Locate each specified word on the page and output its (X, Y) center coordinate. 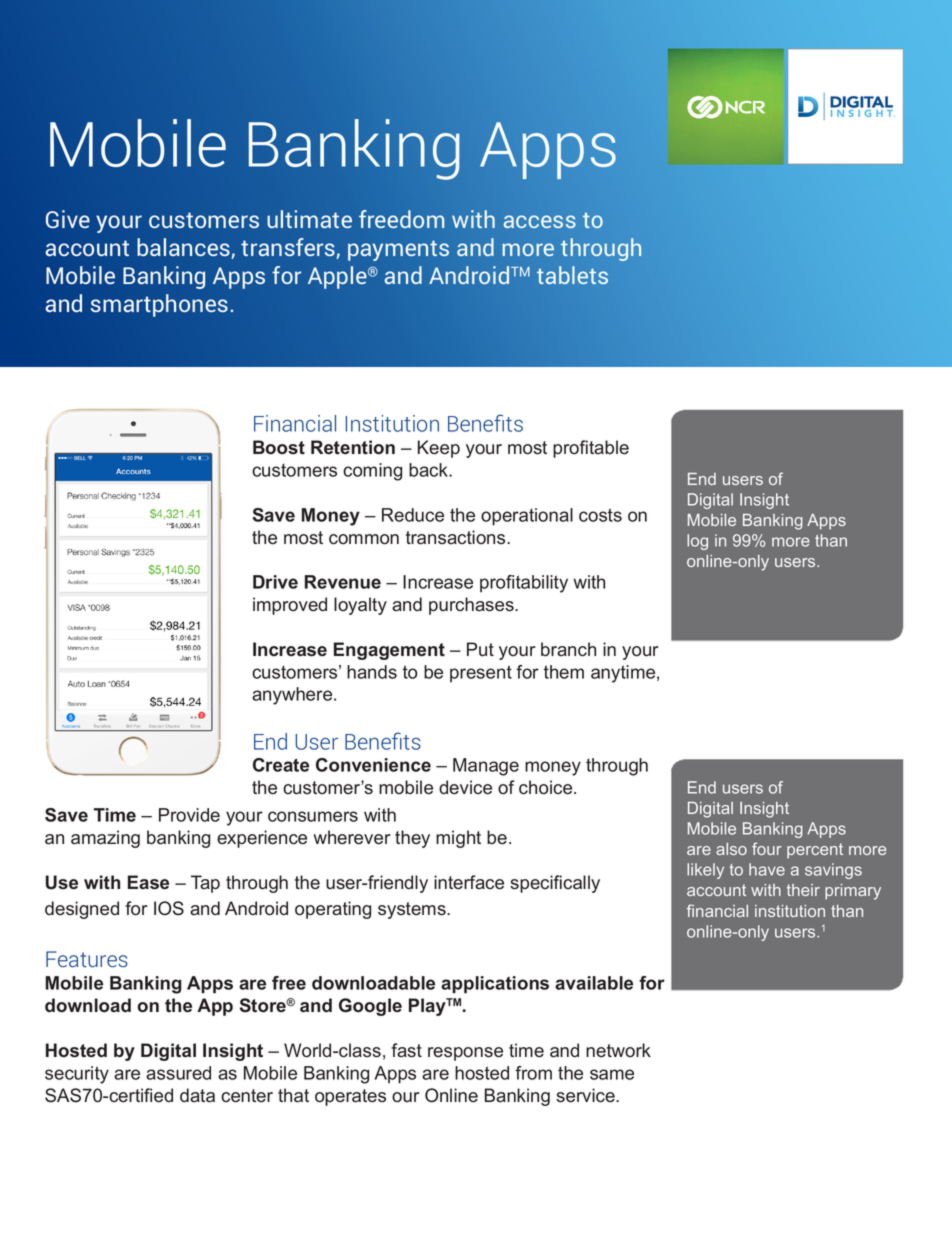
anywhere (293, 696)
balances (184, 248)
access (540, 221)
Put (480, 649)
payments (398, 250)
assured (178, 1073)
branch (568, 649)
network (618, 1050)
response (465, 1054)
